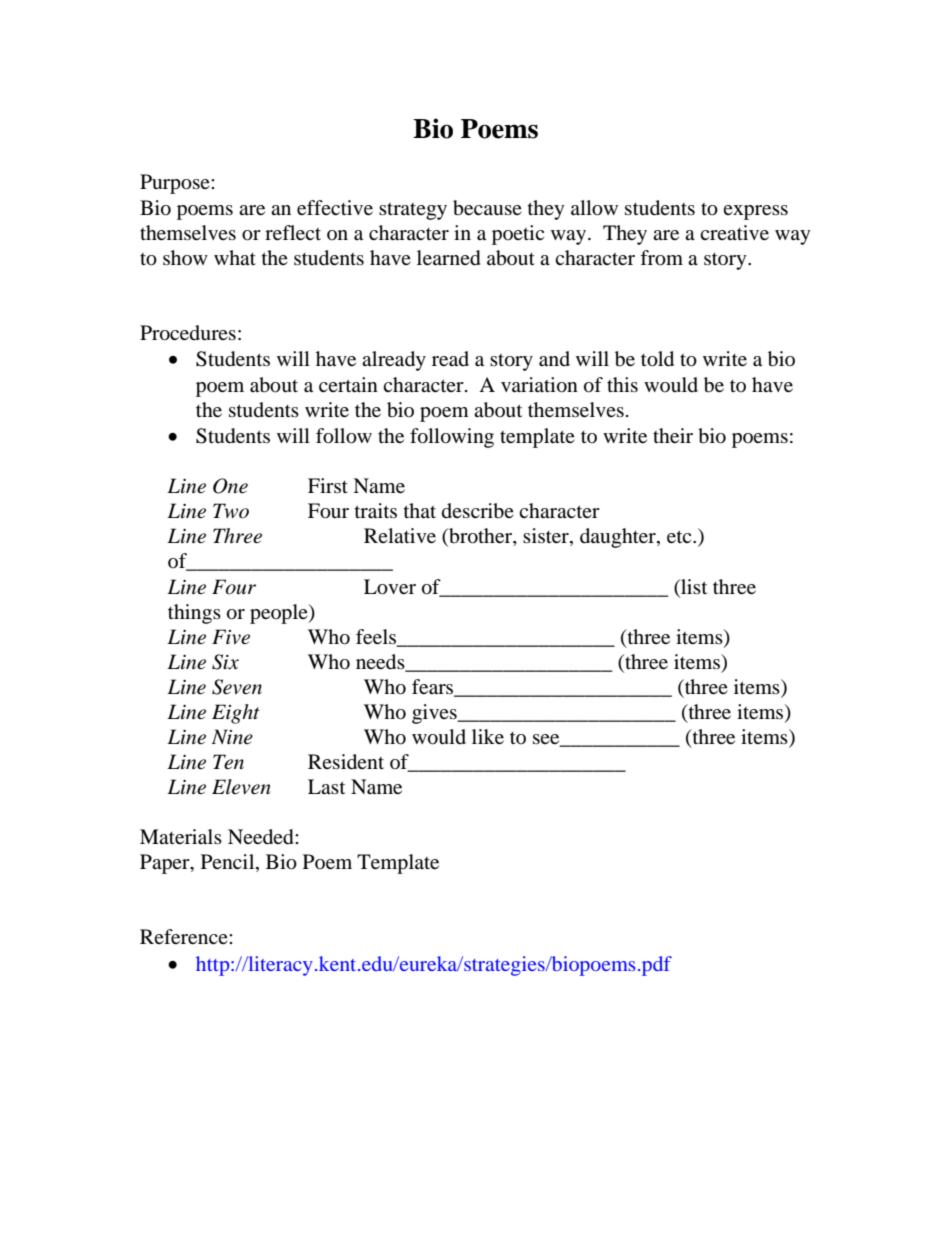  What do you see at coordinates (231, 511) in the screenshot?
I see `Two` at bounding box center [231, 511].
